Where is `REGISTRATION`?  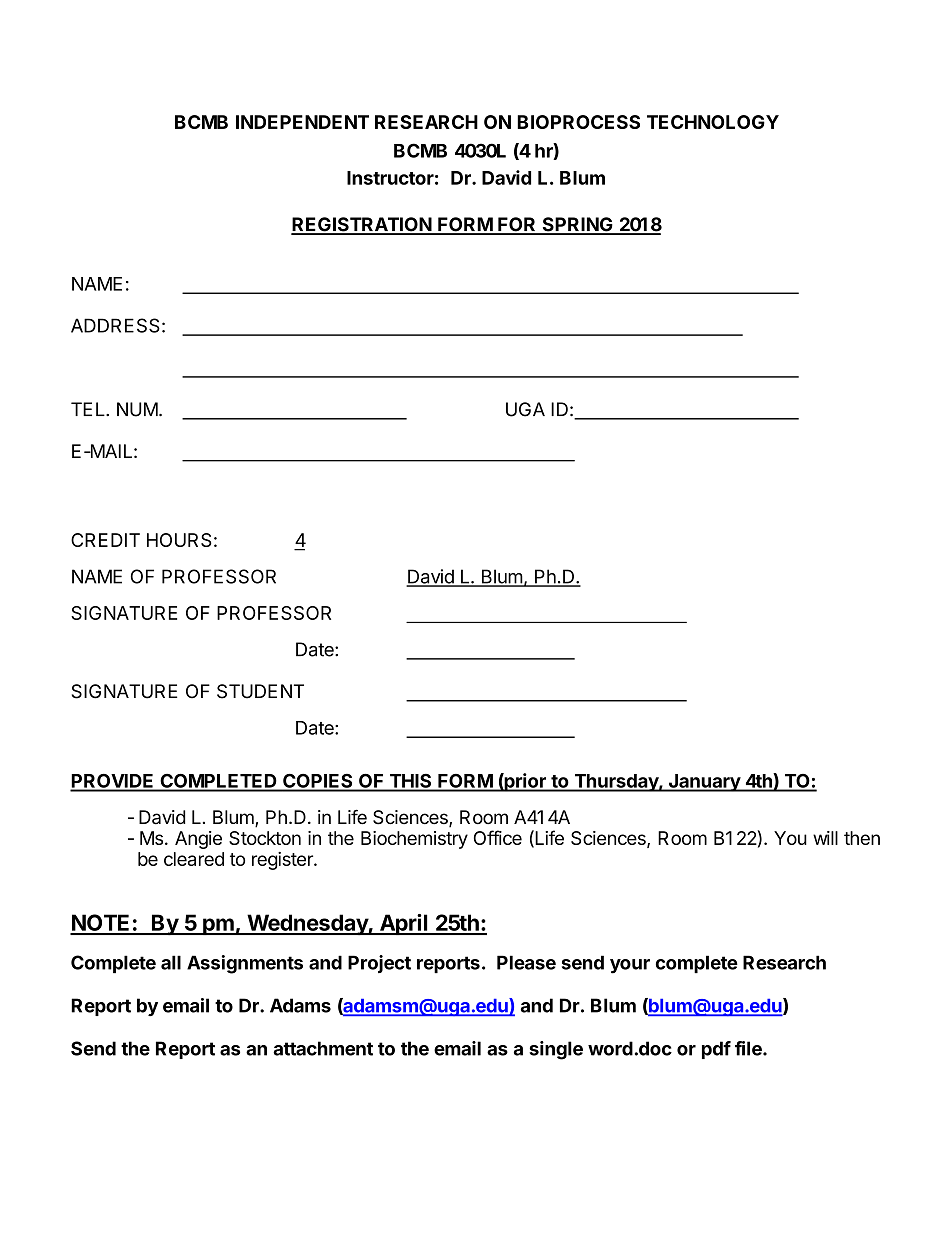
REGISTRATION is located at coordinates (362, 225).
